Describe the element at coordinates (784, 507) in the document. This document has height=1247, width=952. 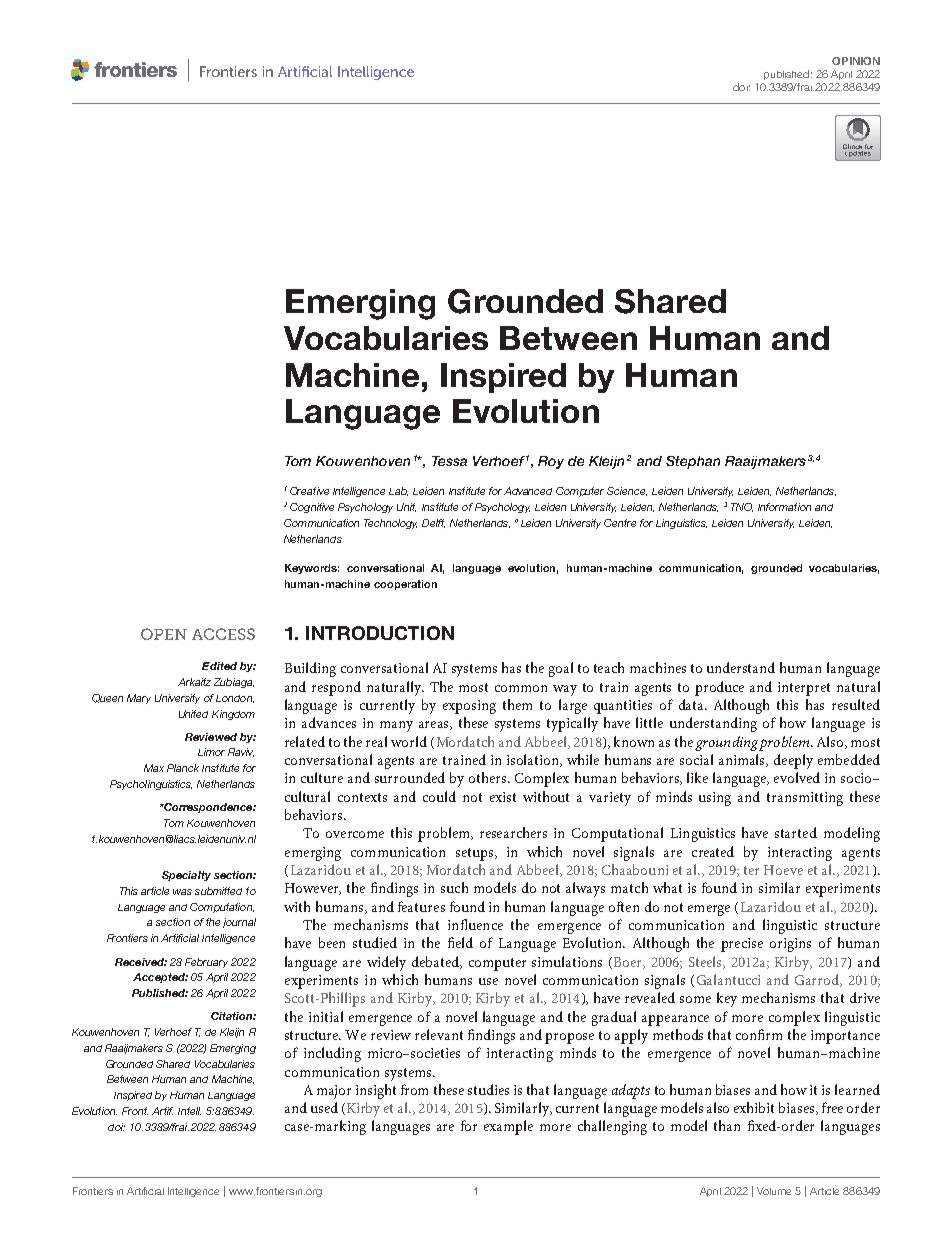
I see `Information` at that location.
